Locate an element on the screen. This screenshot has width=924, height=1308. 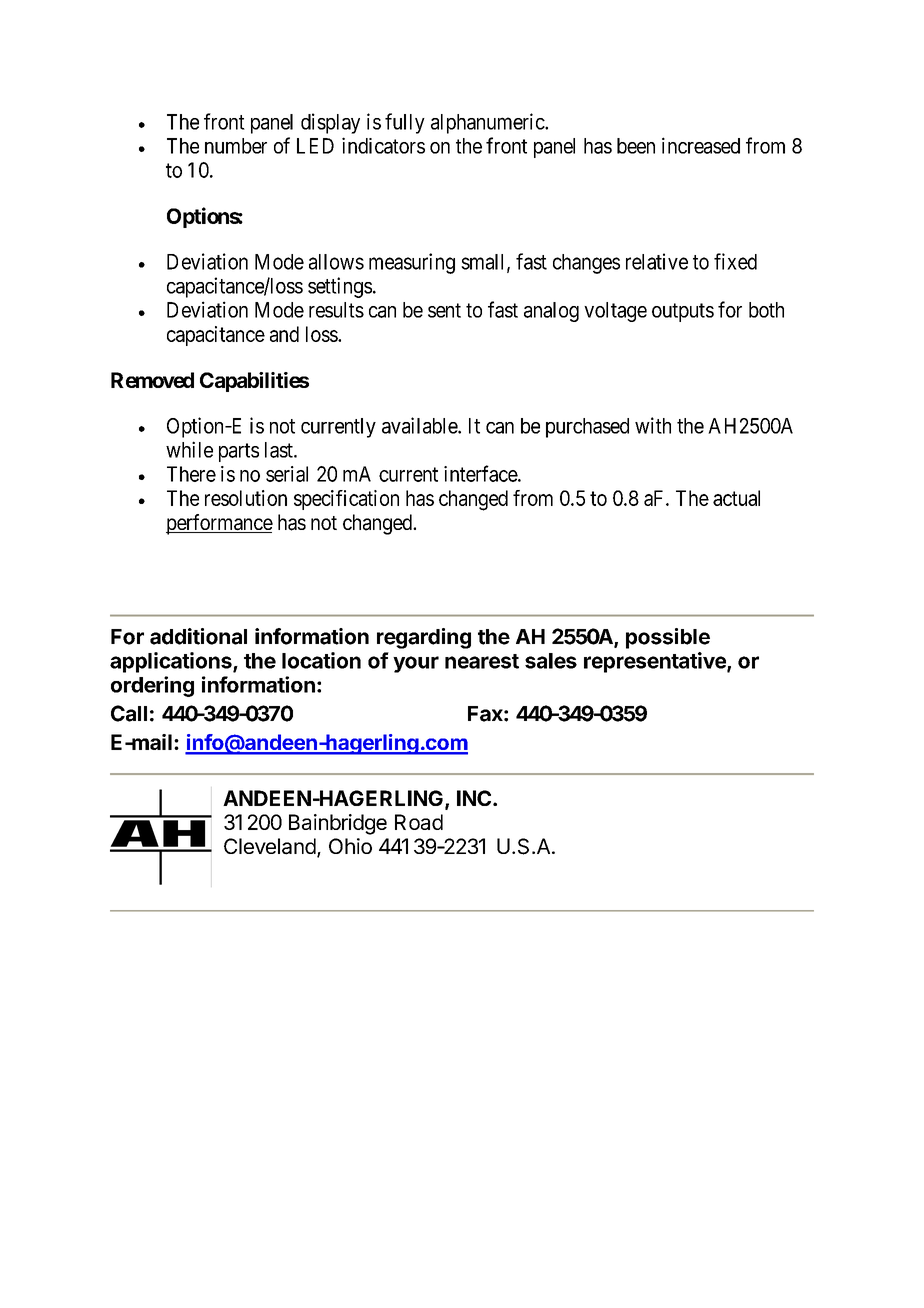
increased is located at coordinates (701, 145).
